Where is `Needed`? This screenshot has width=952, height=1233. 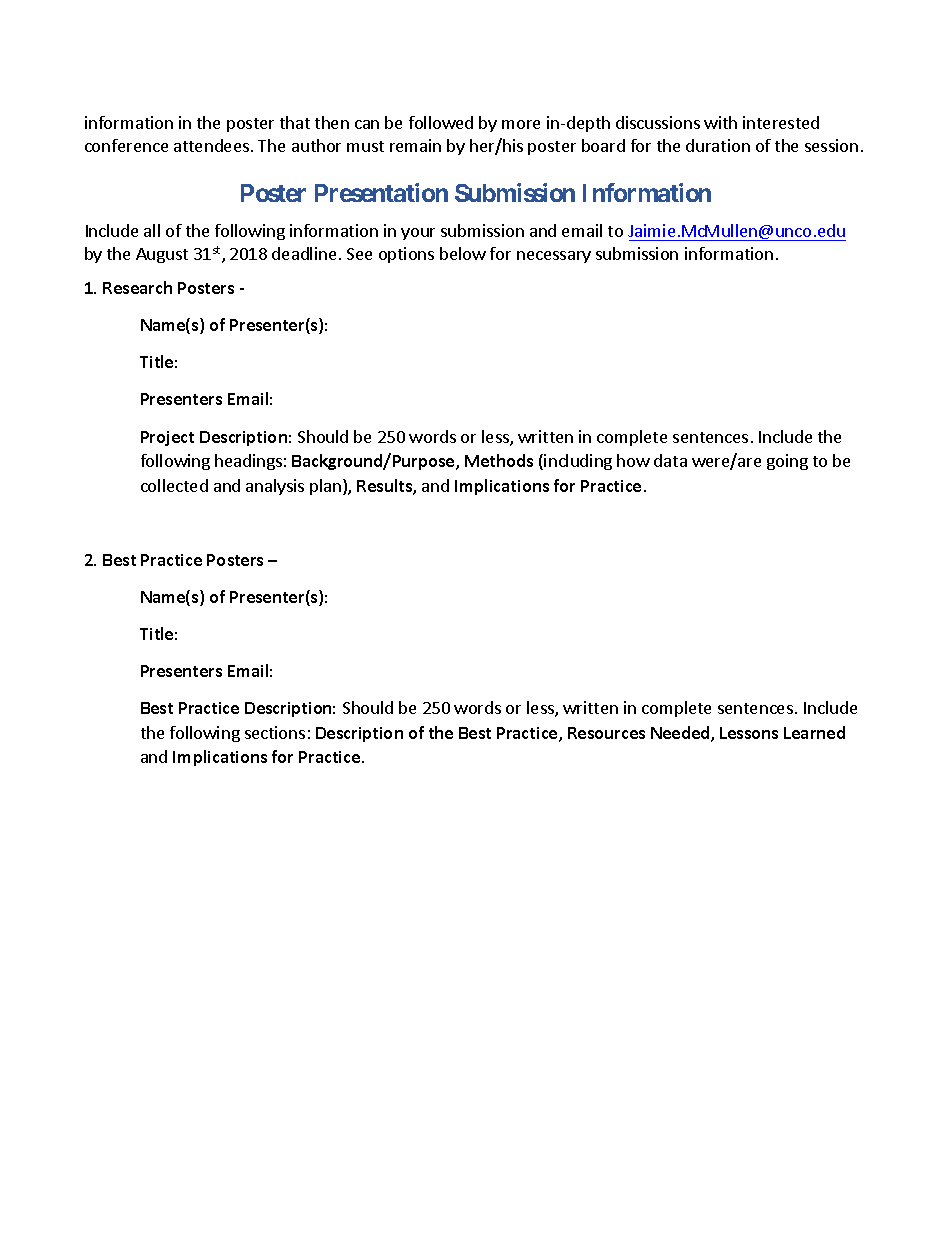 Needed is located at coordinates (681, 734).
